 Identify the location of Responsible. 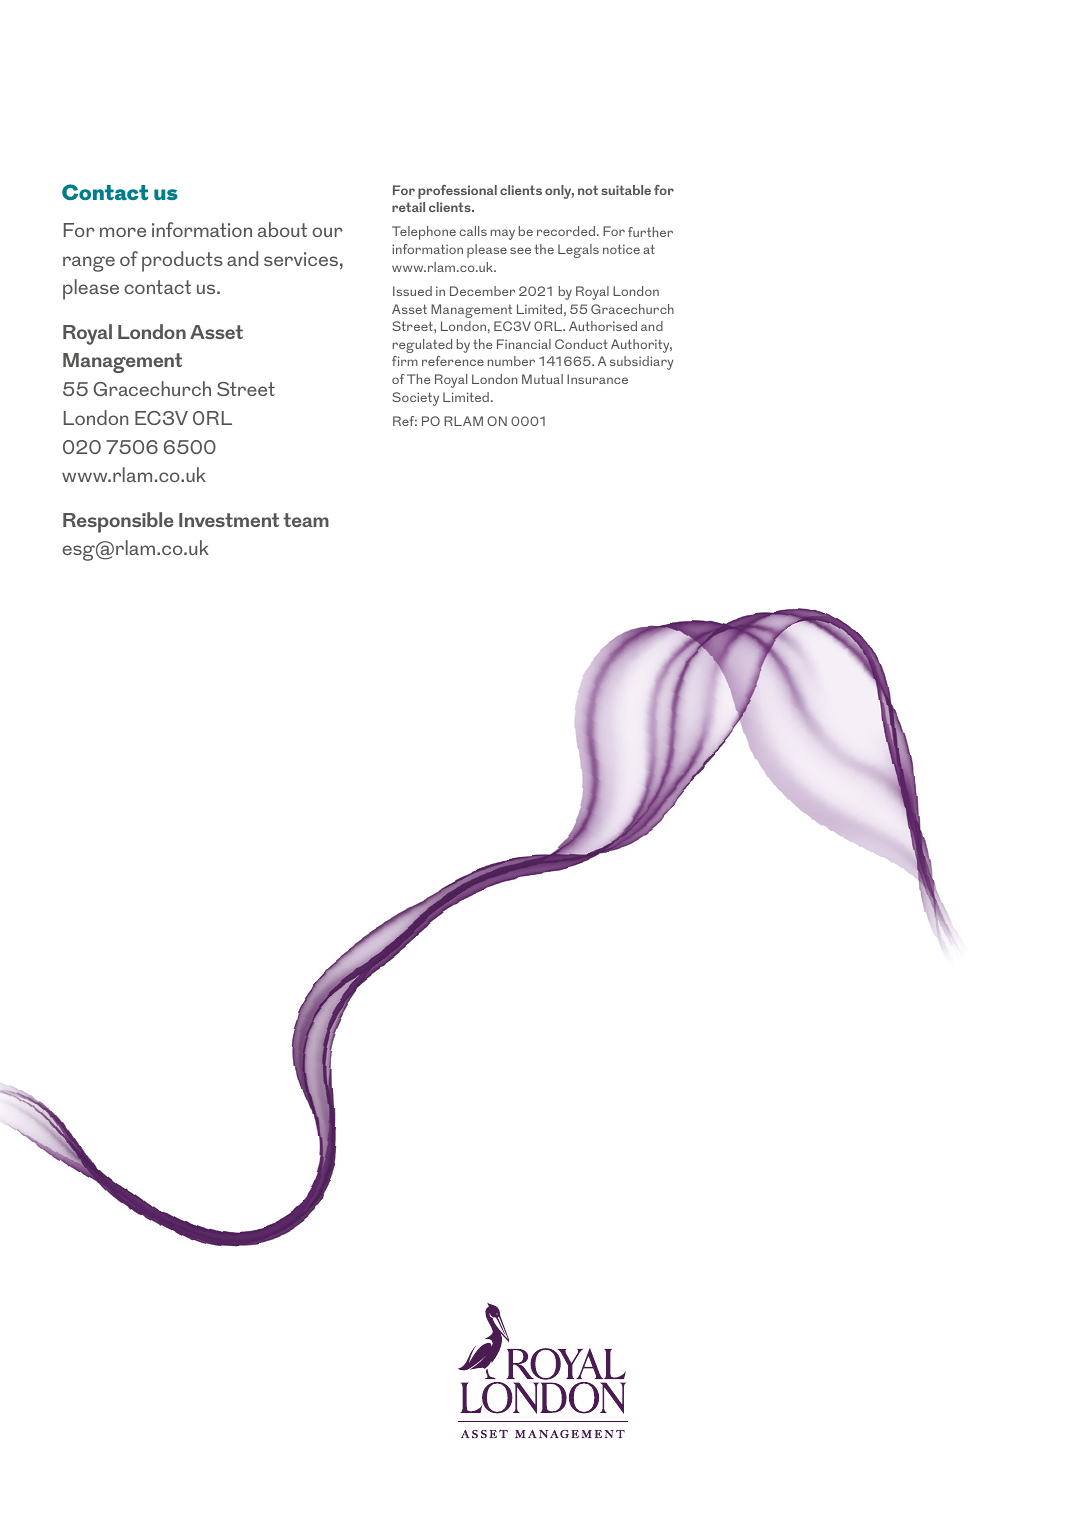
(118, 522).
